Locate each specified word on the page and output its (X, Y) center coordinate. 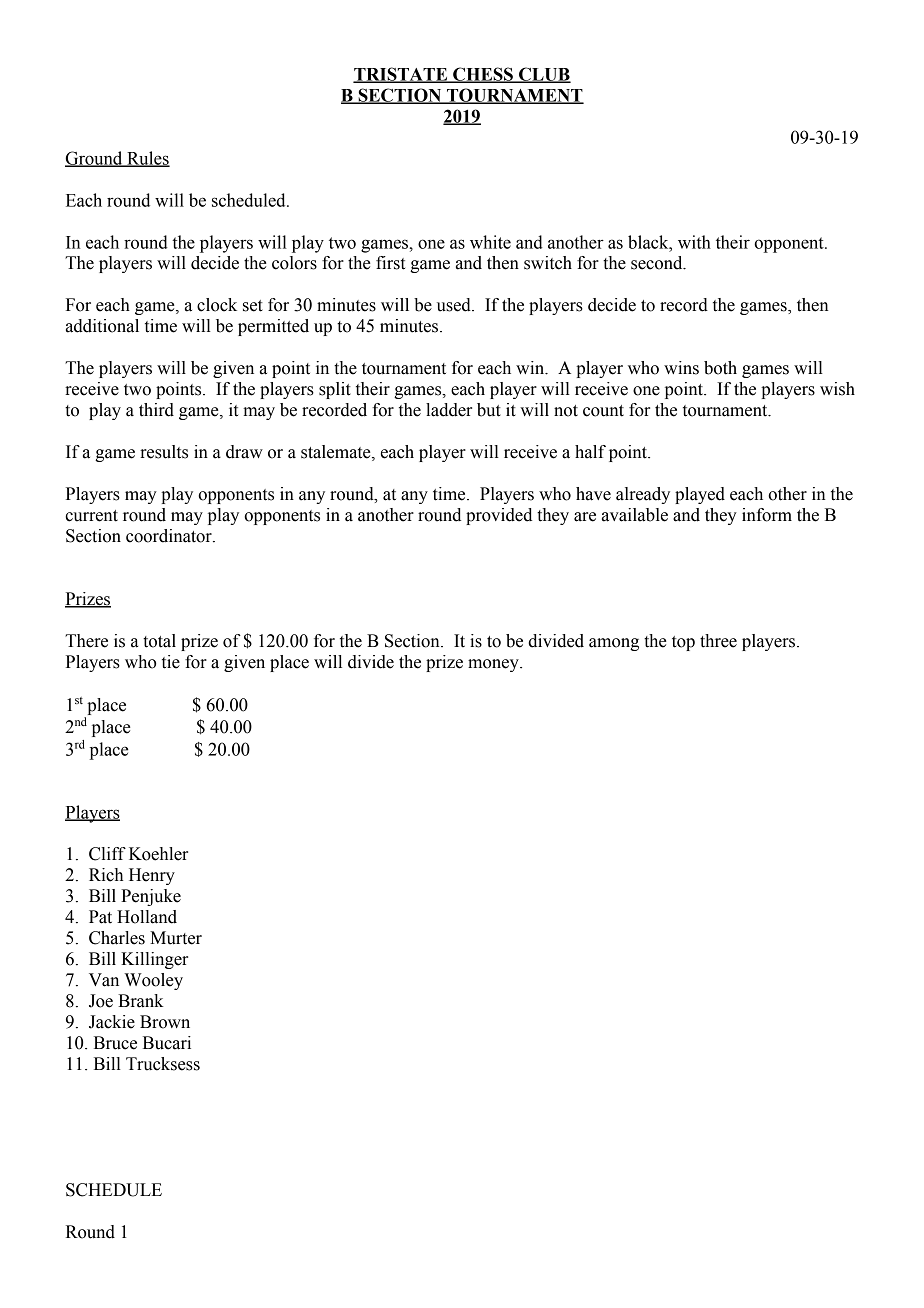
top (683, 643)
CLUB (544, 75)
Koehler (158, 854)
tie (171, 662)
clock (217, 305)
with (694, 242)
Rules (147, 159)
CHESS (483, 75)
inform (767, 515)
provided (499, 516)
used (455, 305)
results (164, 452)
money (494, 665)
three (718, 641)
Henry (152, 876)
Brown (165, 1022)
